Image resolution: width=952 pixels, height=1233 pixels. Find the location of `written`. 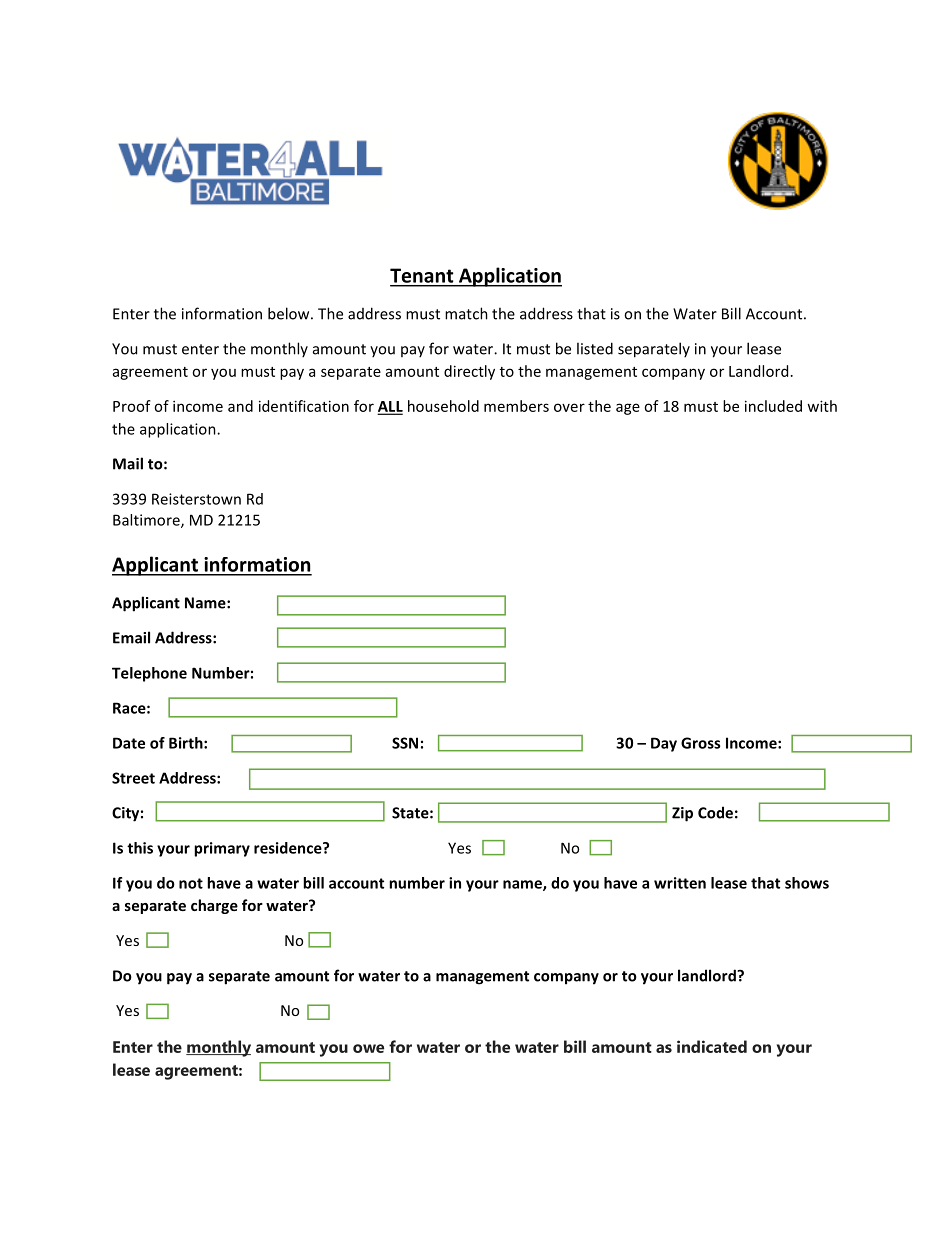

written is located at coordinates (680, 883).
